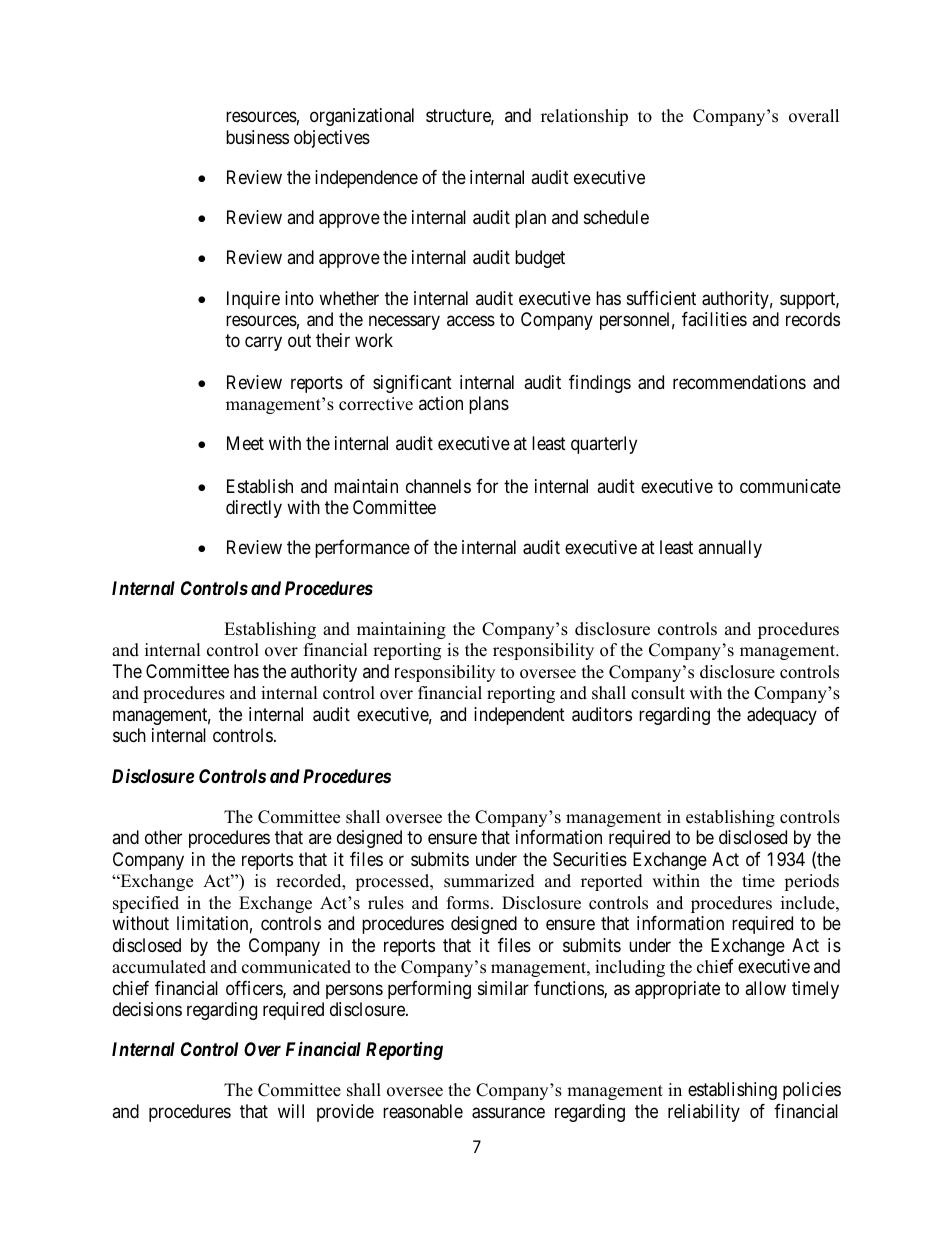 The height and width of the page is (1233, 952). What do you see at coordinates (291, 1111) in the page?
I see `will` at bounding box center [291, 1111].
